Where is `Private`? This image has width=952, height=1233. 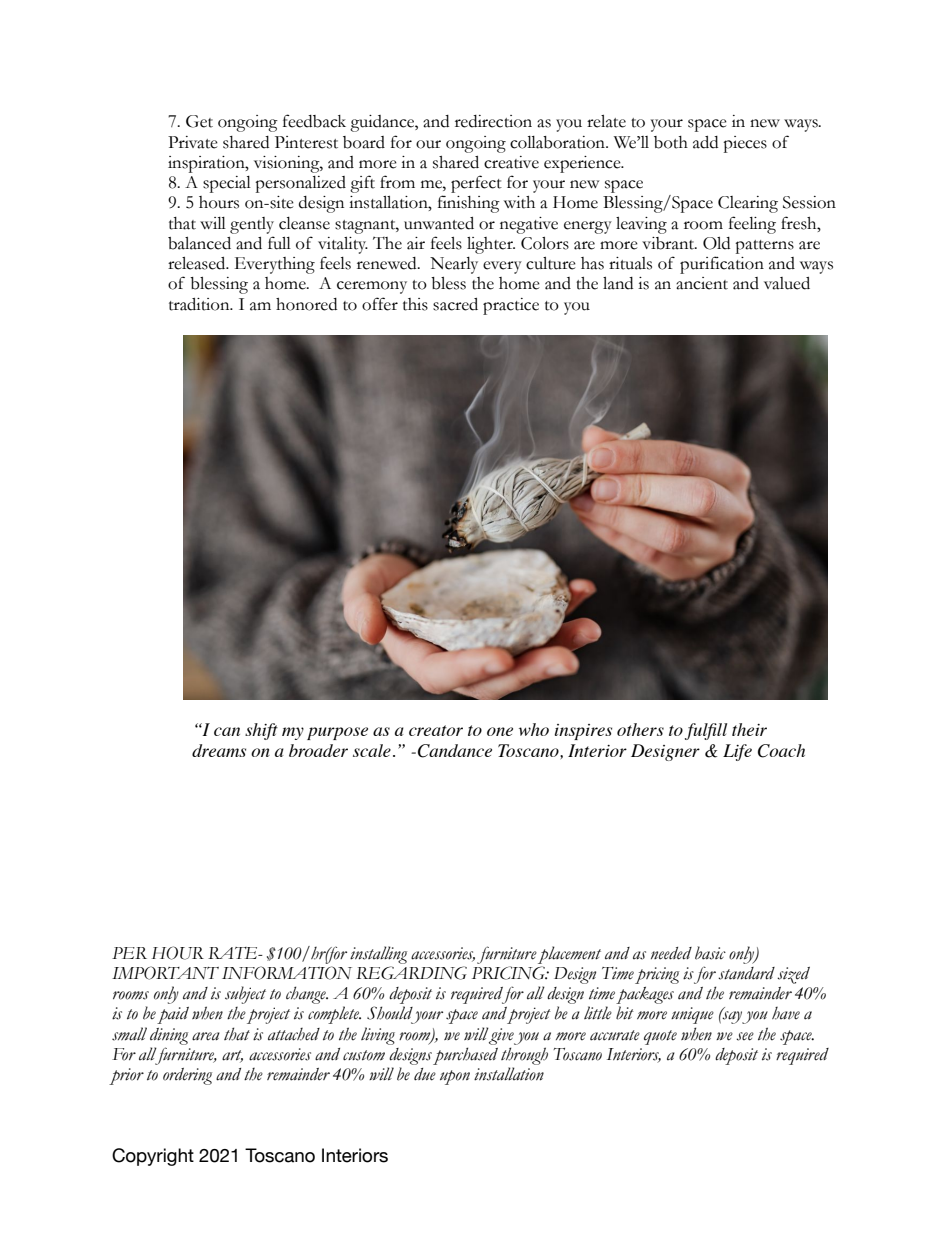
Private is located at coordinates (193, 142).
